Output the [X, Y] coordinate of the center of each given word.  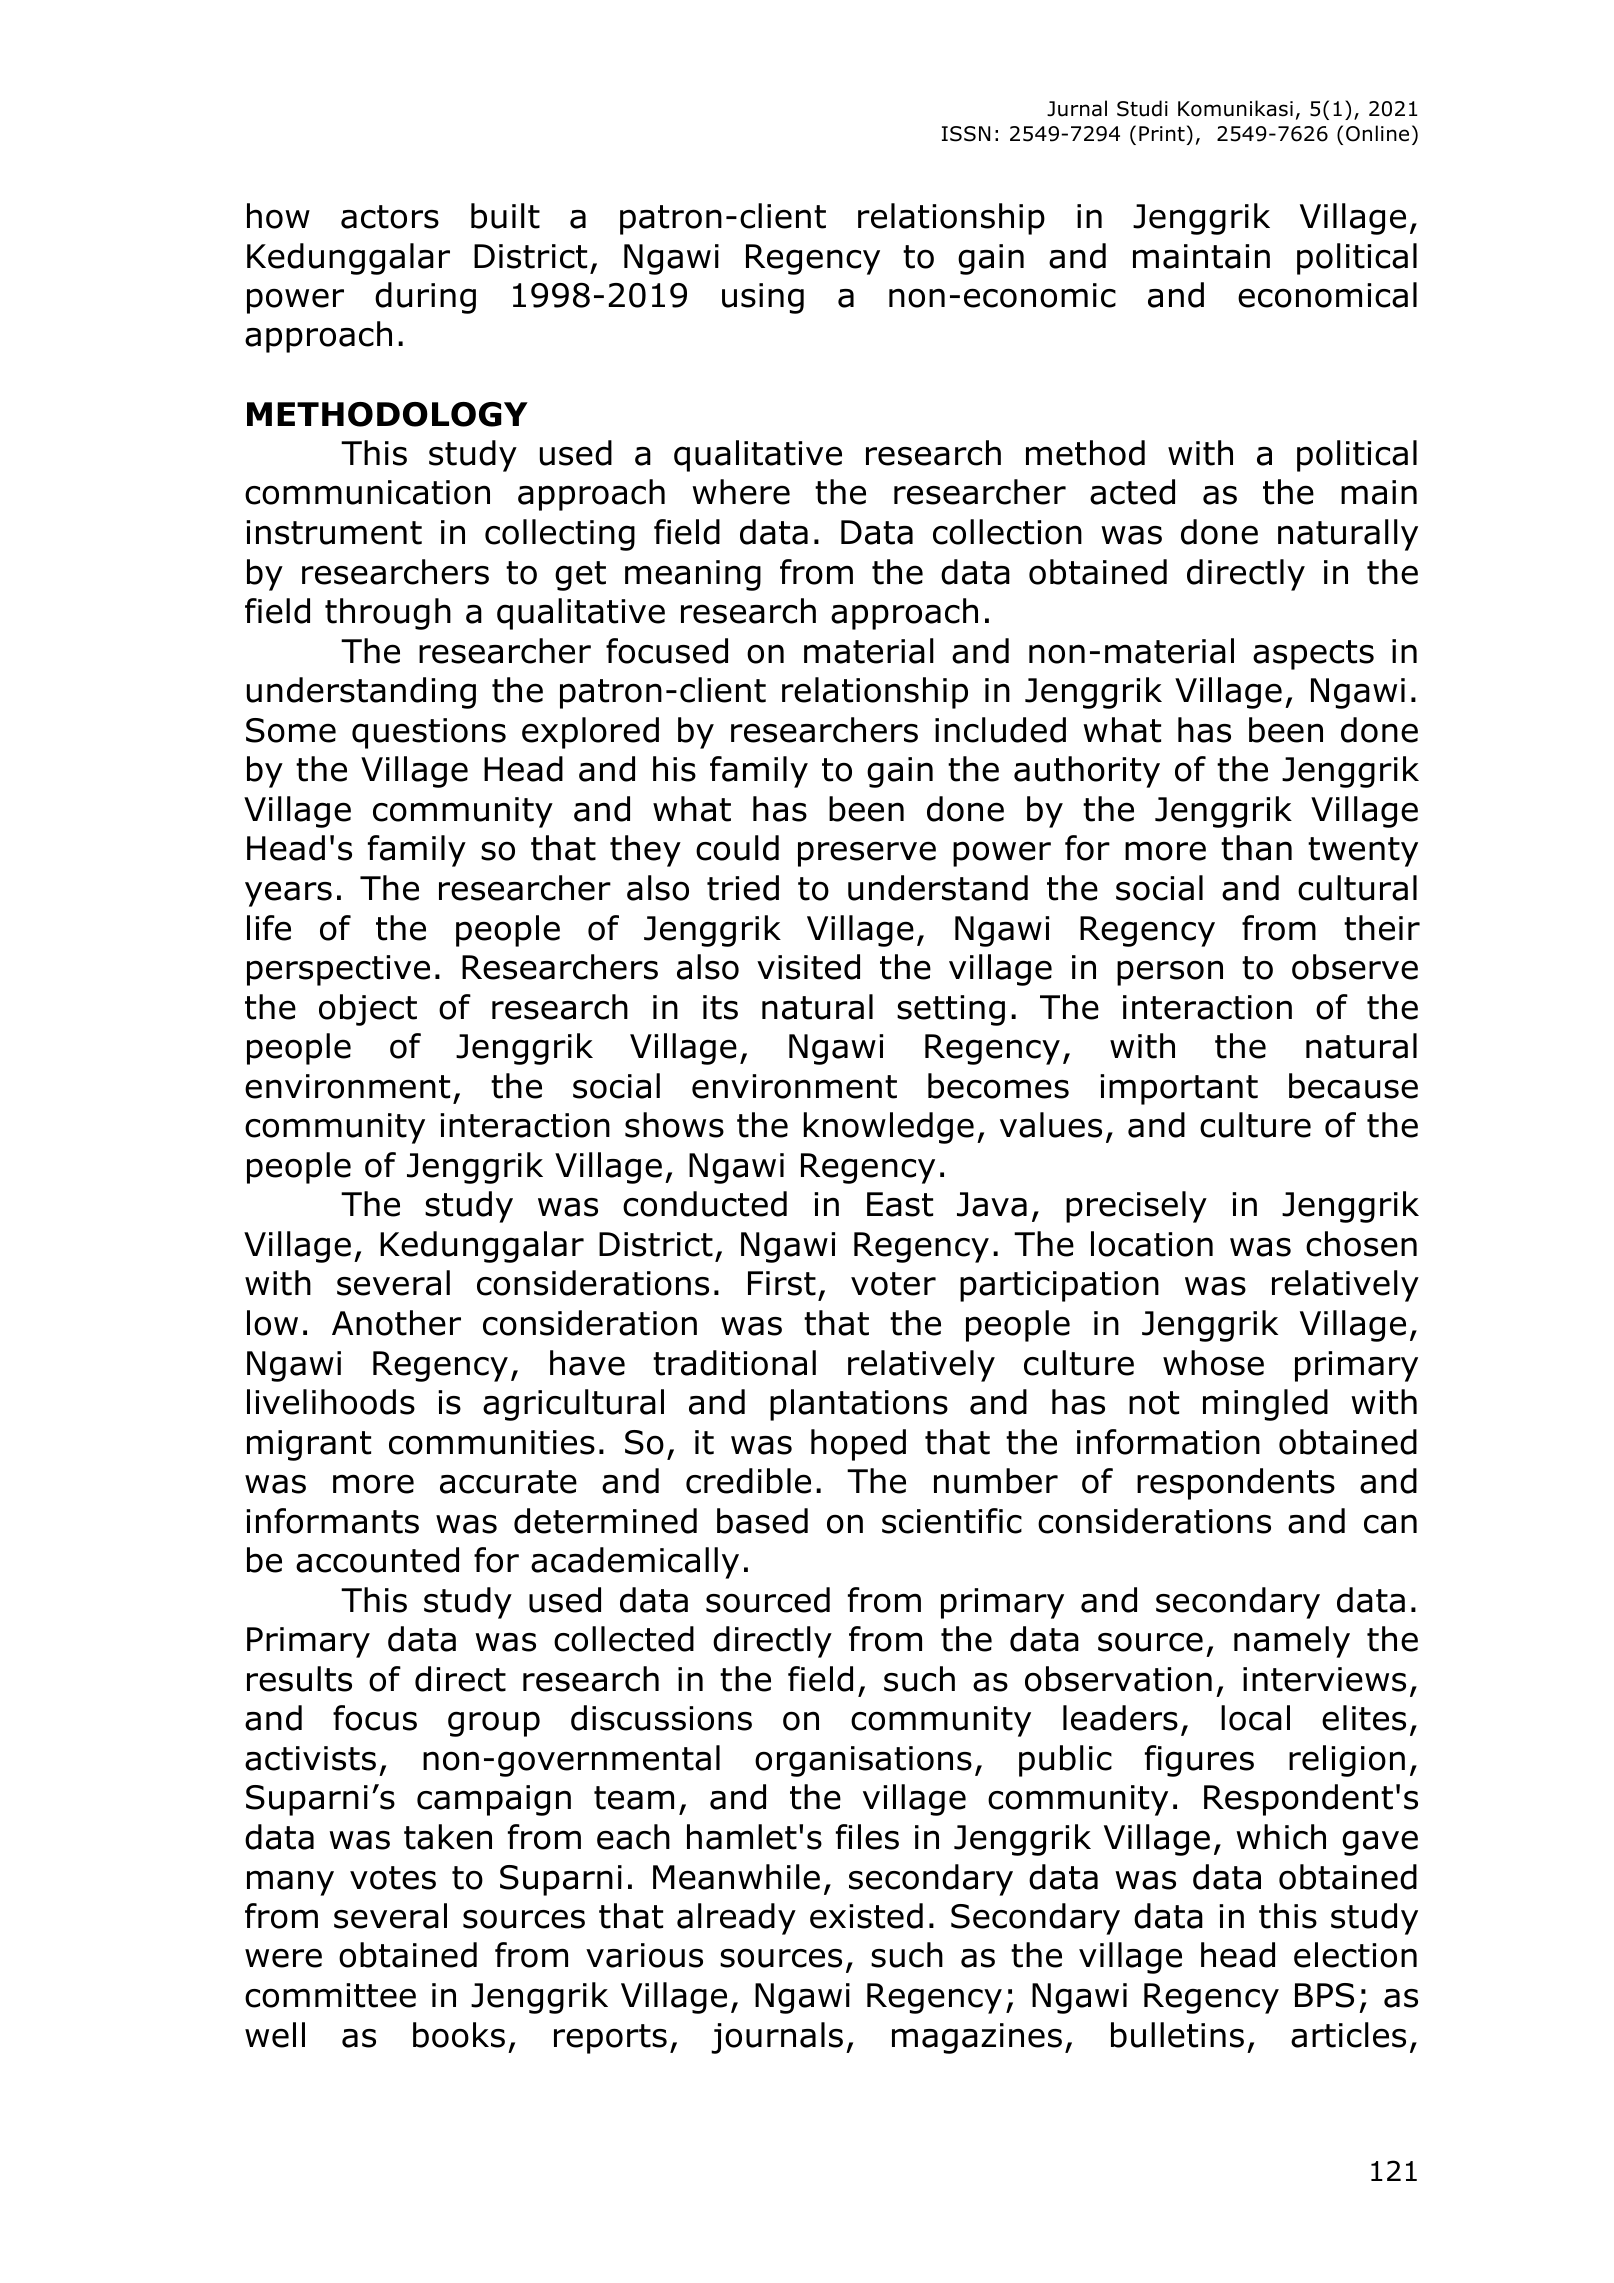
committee [330, 1995]
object [368, 1010]
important [1179, 1089]
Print [1162, 134]
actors [390, 217]
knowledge [889, 1128]
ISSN [966, 134]
